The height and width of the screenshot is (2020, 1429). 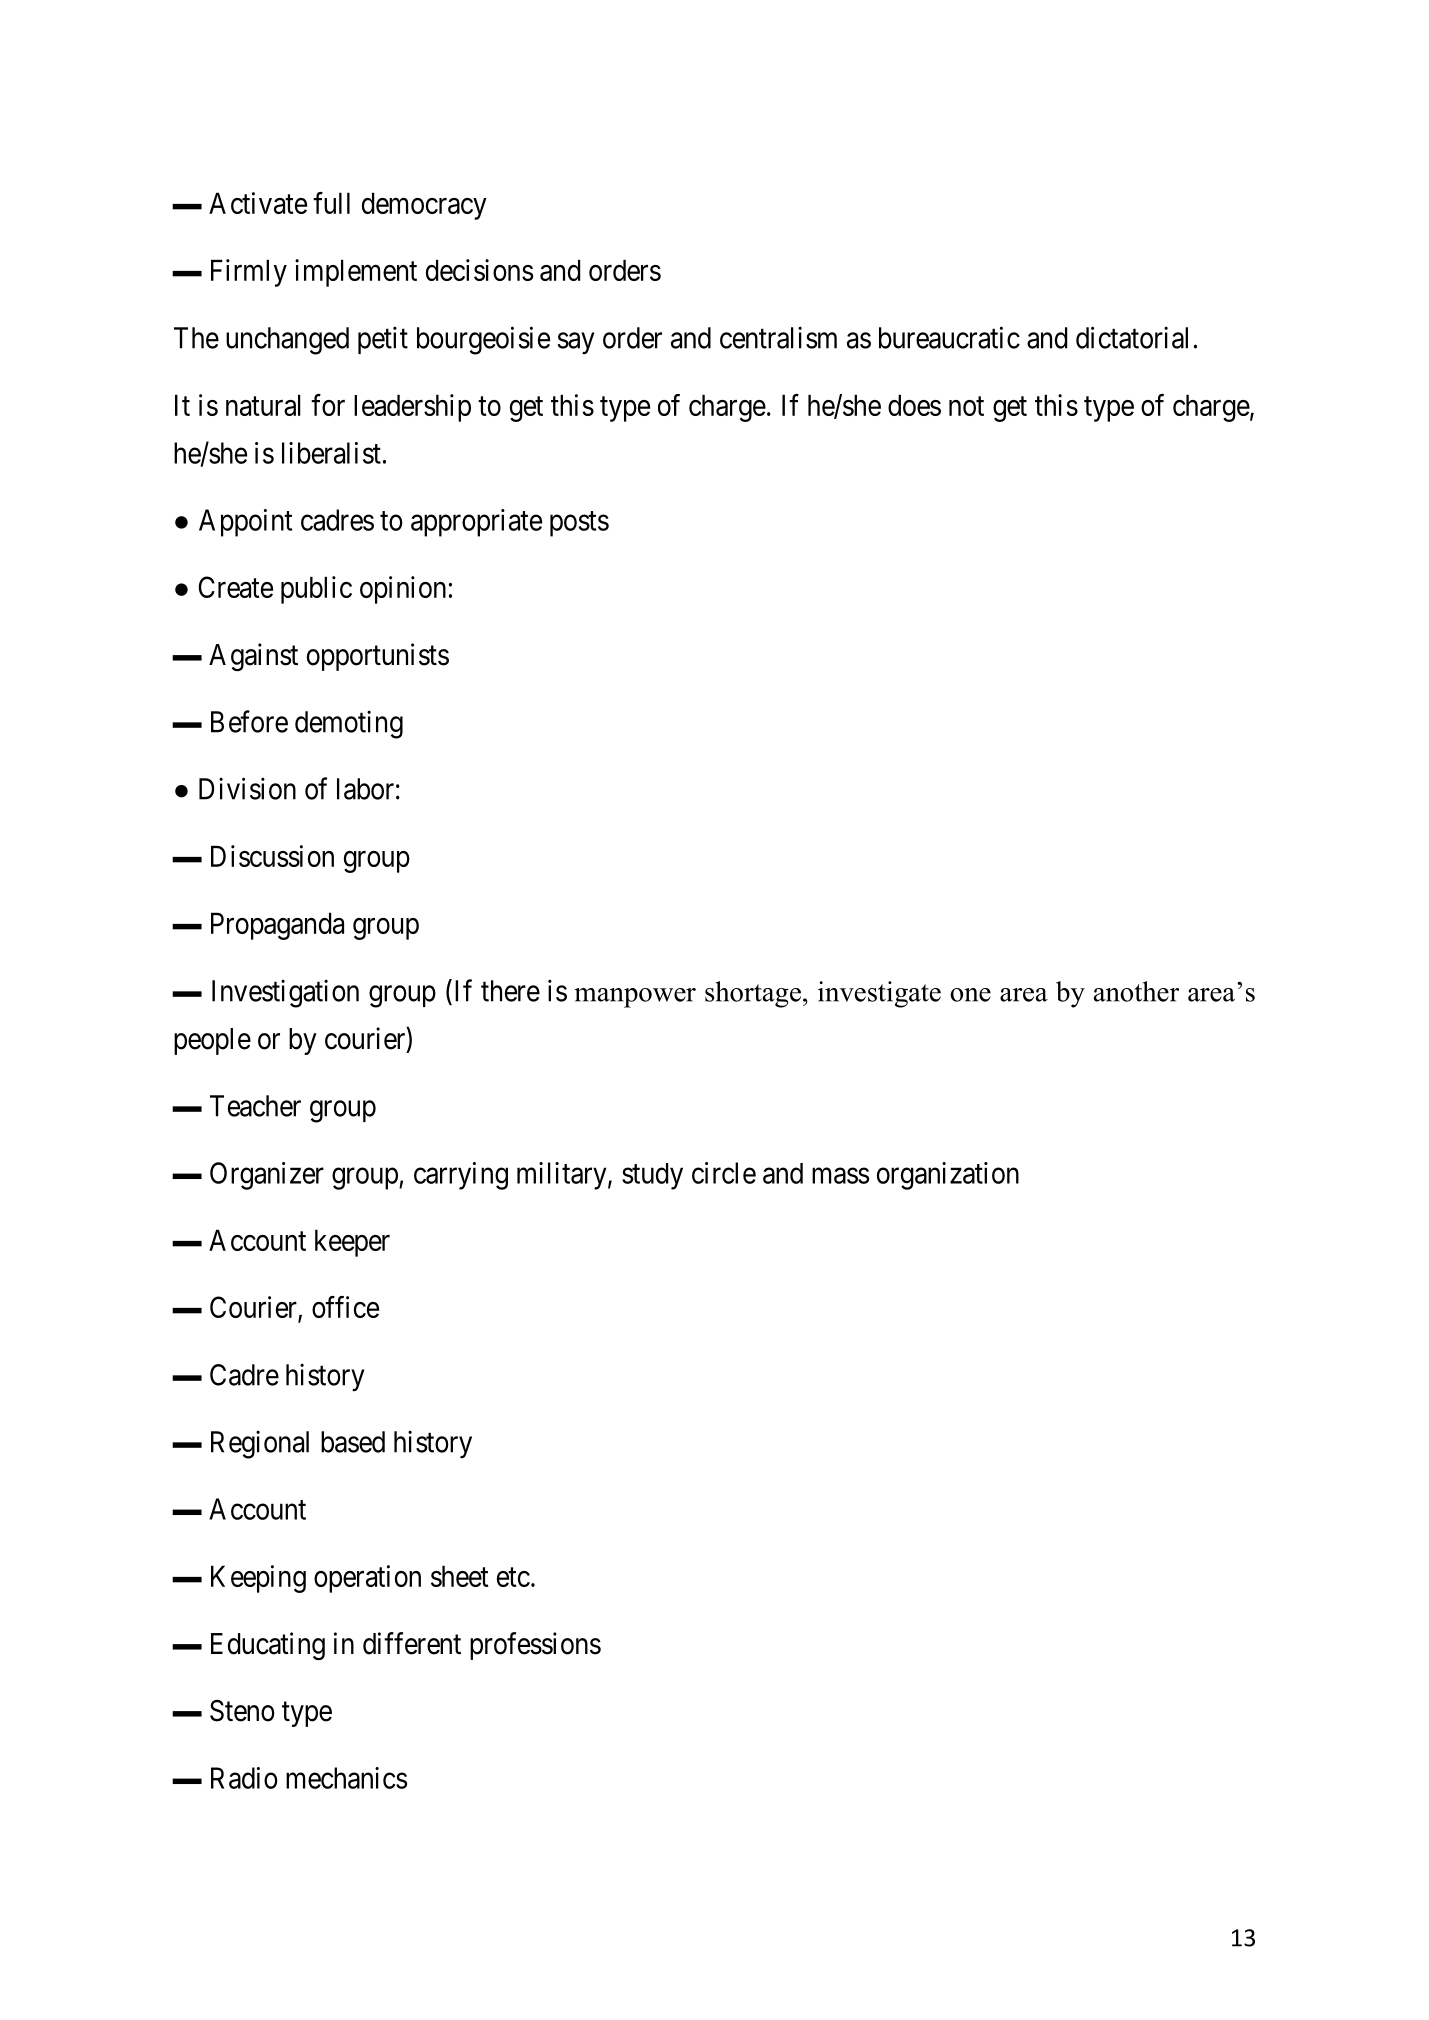 I want to click on public, so click(x=316, y=590).
